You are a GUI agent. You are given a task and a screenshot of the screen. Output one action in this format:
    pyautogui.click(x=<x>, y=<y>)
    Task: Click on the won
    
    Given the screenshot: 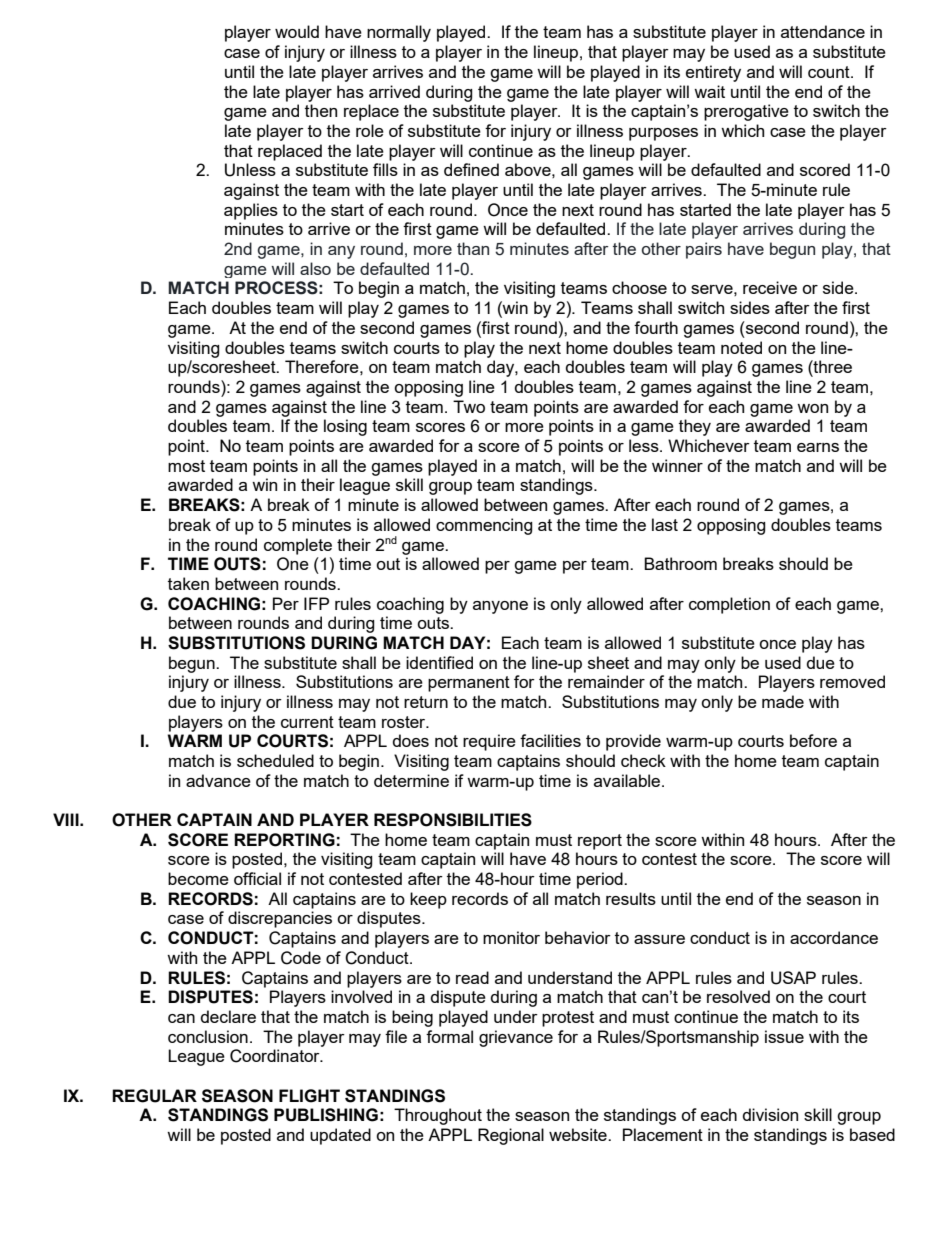 What is the action you would take?
    pyautogui.click(x=812, y=408)
